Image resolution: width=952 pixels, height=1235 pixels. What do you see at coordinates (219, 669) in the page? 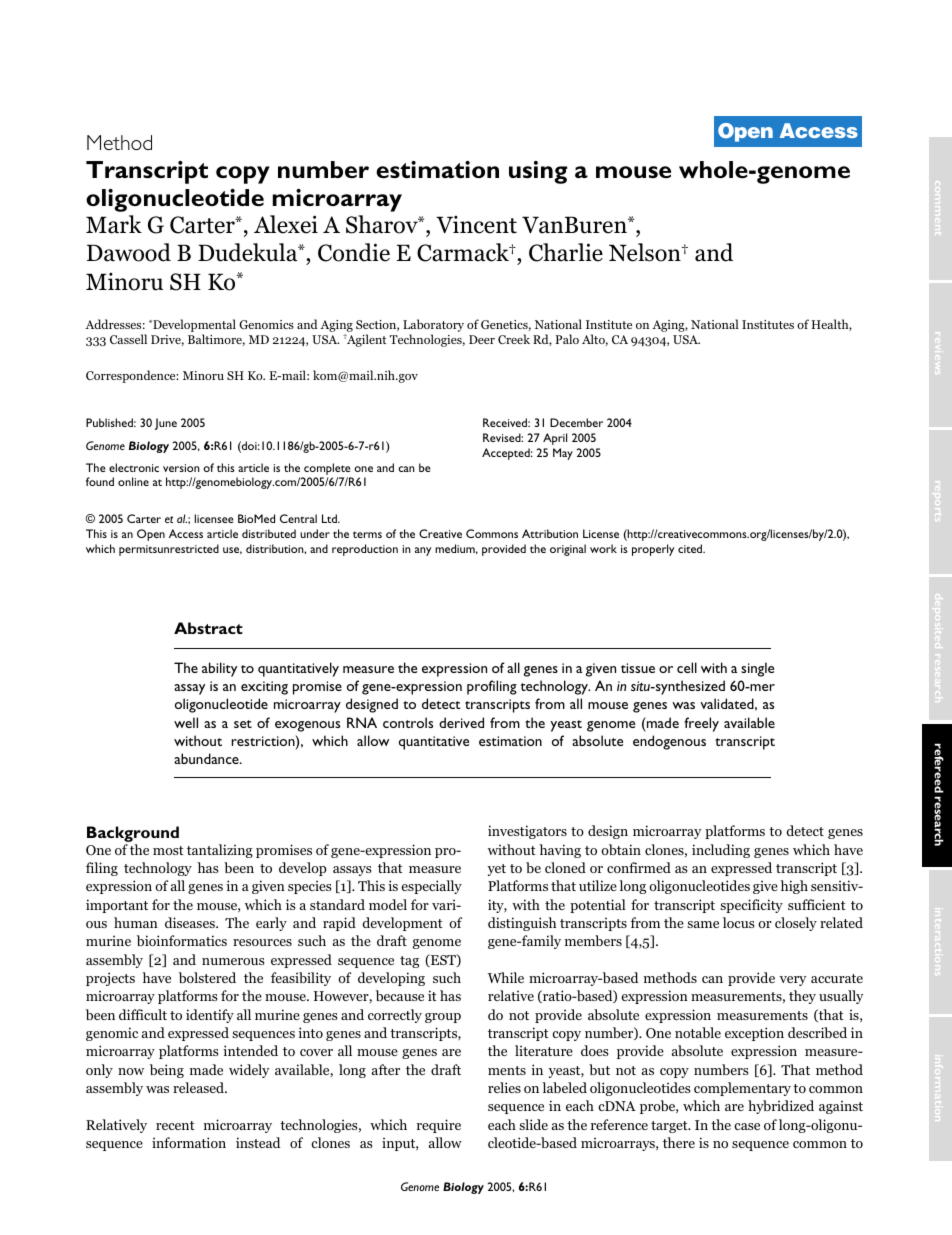
I see `ability` at bounding box center [219, 669].
